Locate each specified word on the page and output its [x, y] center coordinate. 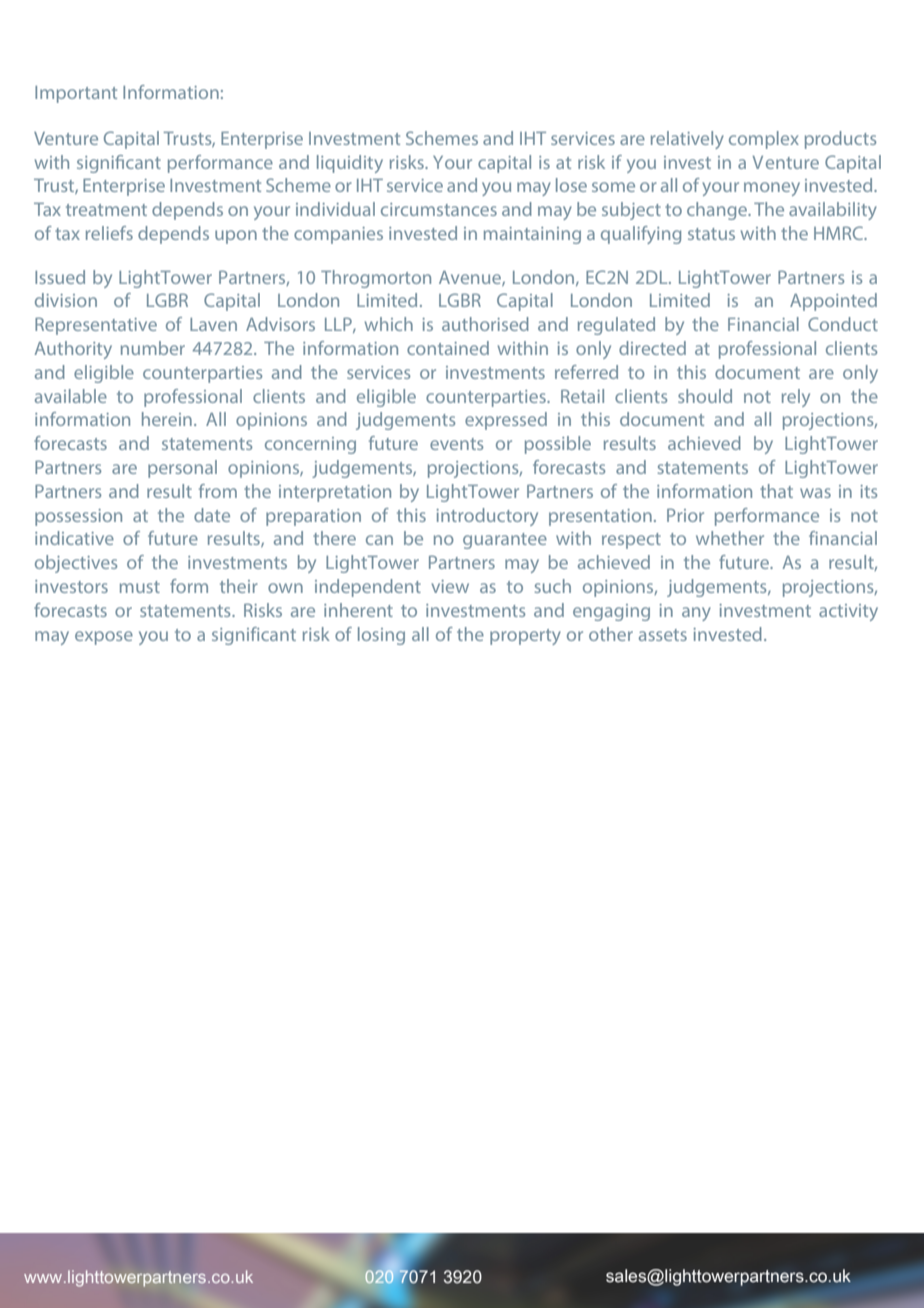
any [696, 614]
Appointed [833, 302]
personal [182, 469]
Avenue [471, 278]
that [776, 491]
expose [104, 638]
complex [764, 140]
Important [76, 94]
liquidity [350, 164]
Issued [60, 277]
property [525, 637]
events [456, 444]
